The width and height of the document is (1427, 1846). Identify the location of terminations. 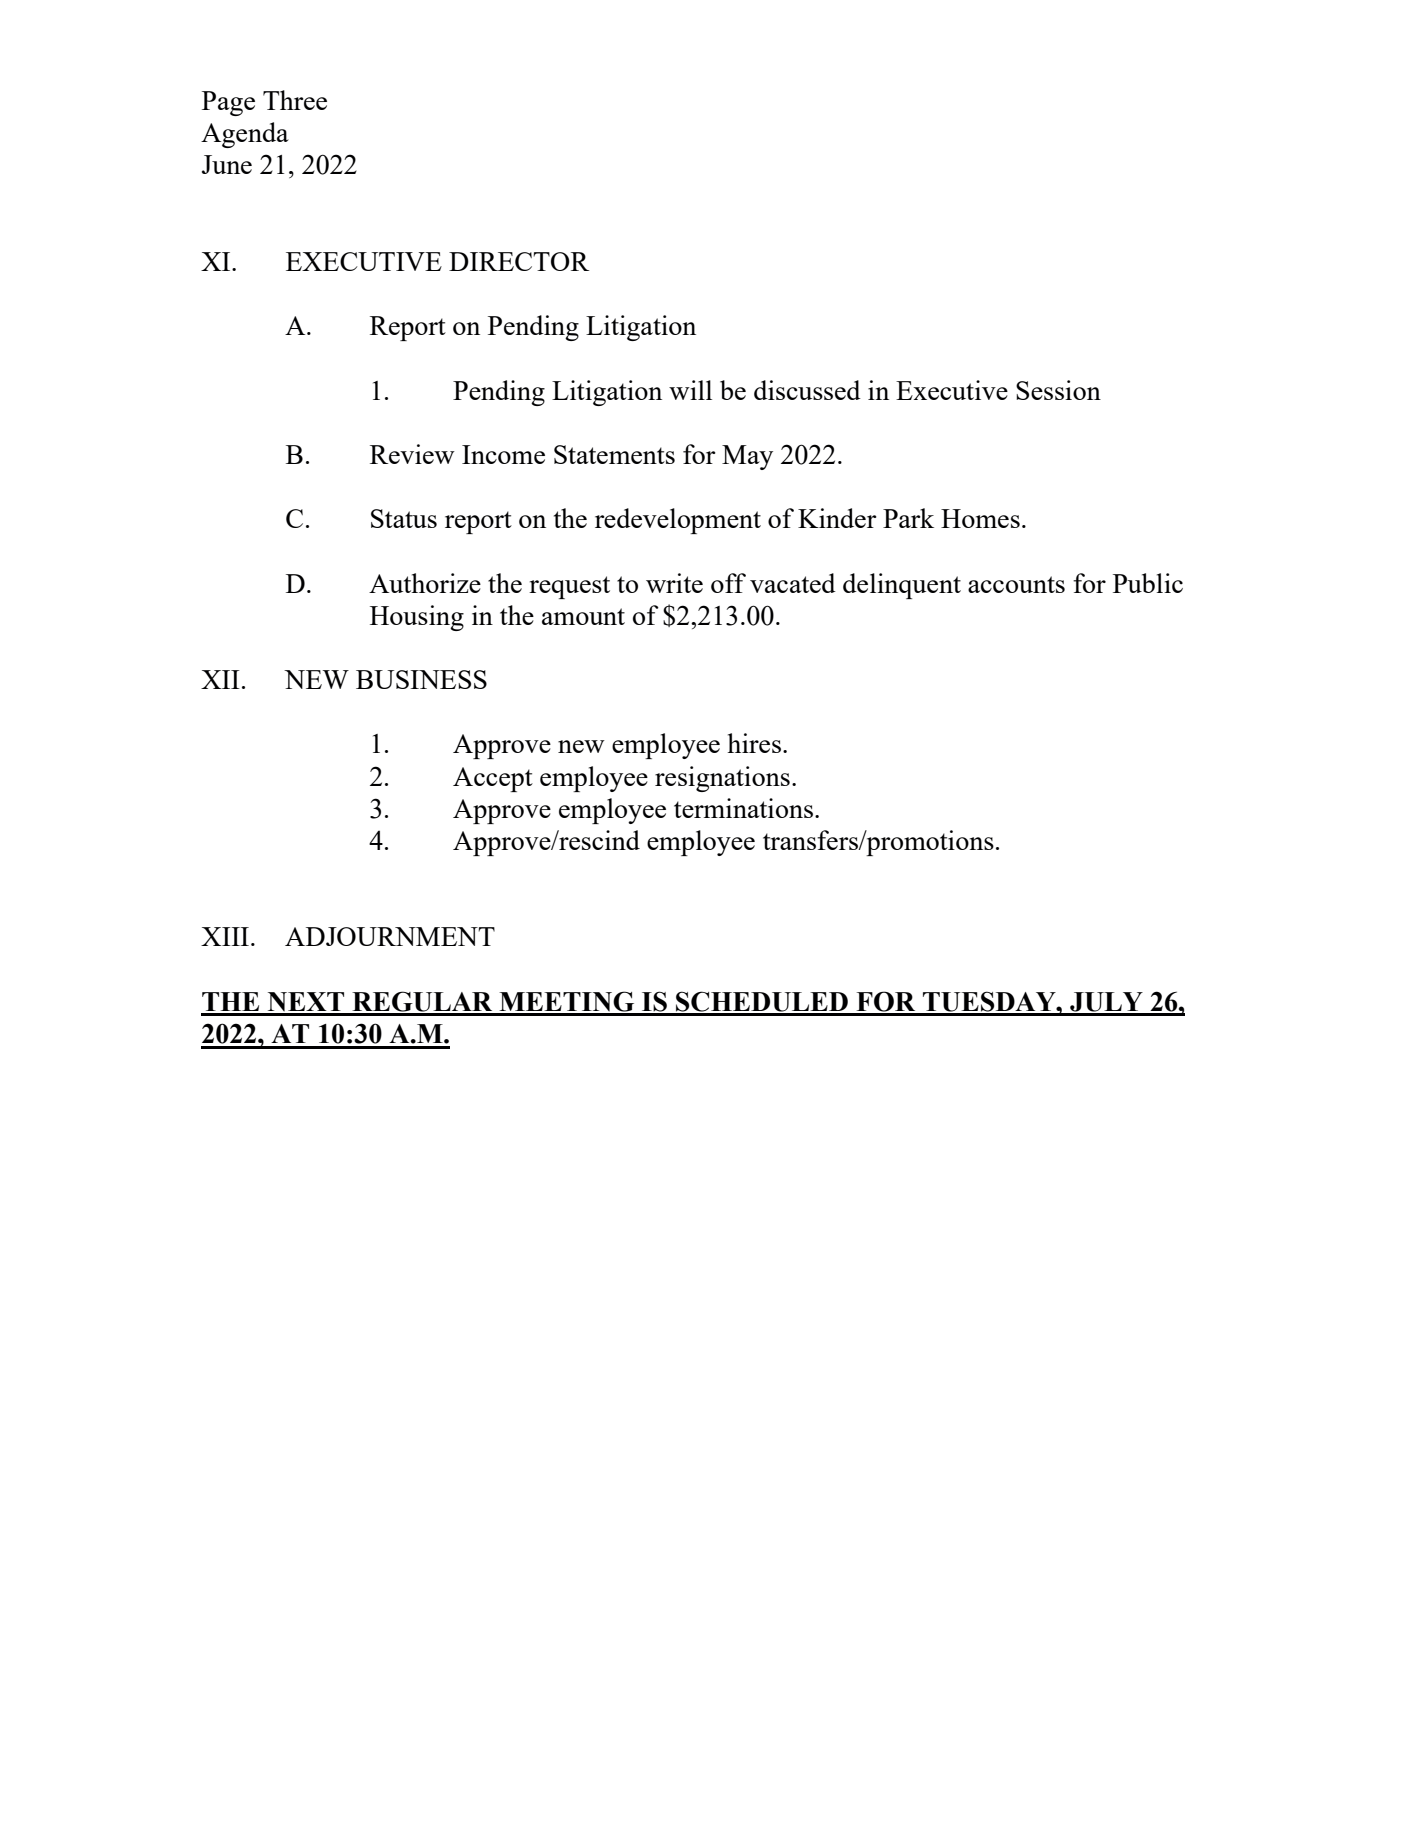
(743, 808).
